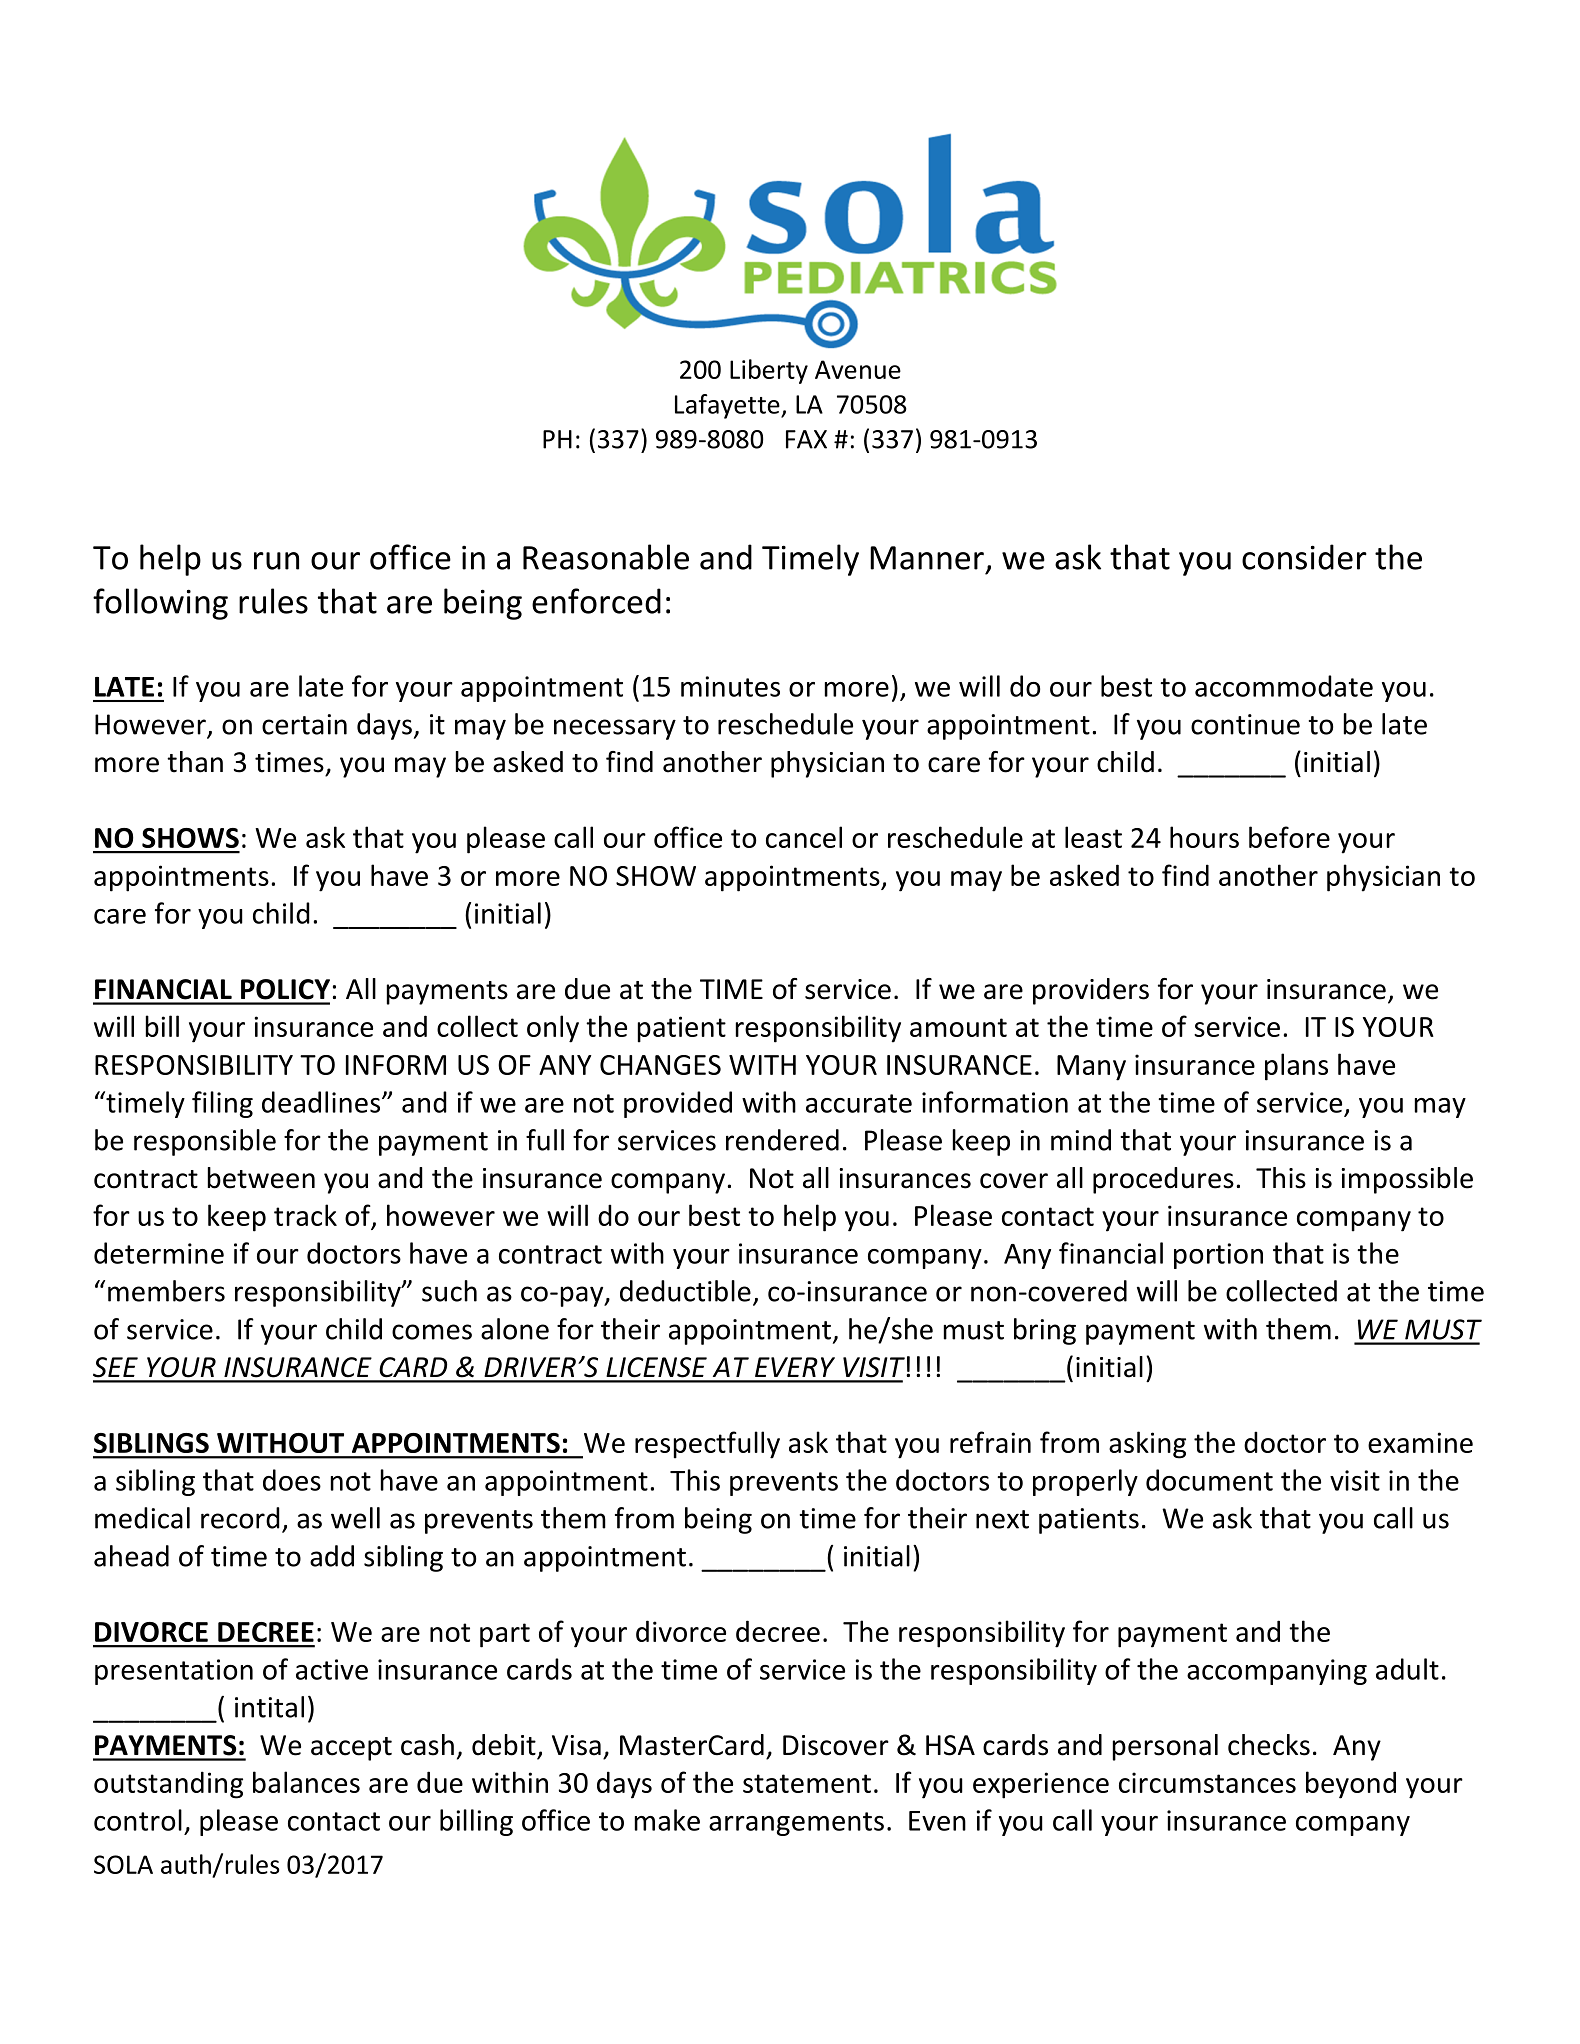 Image resolution: width=1580 pixels, height=2044 pixels. I want to click on arrangements, so click(796, 1824).
